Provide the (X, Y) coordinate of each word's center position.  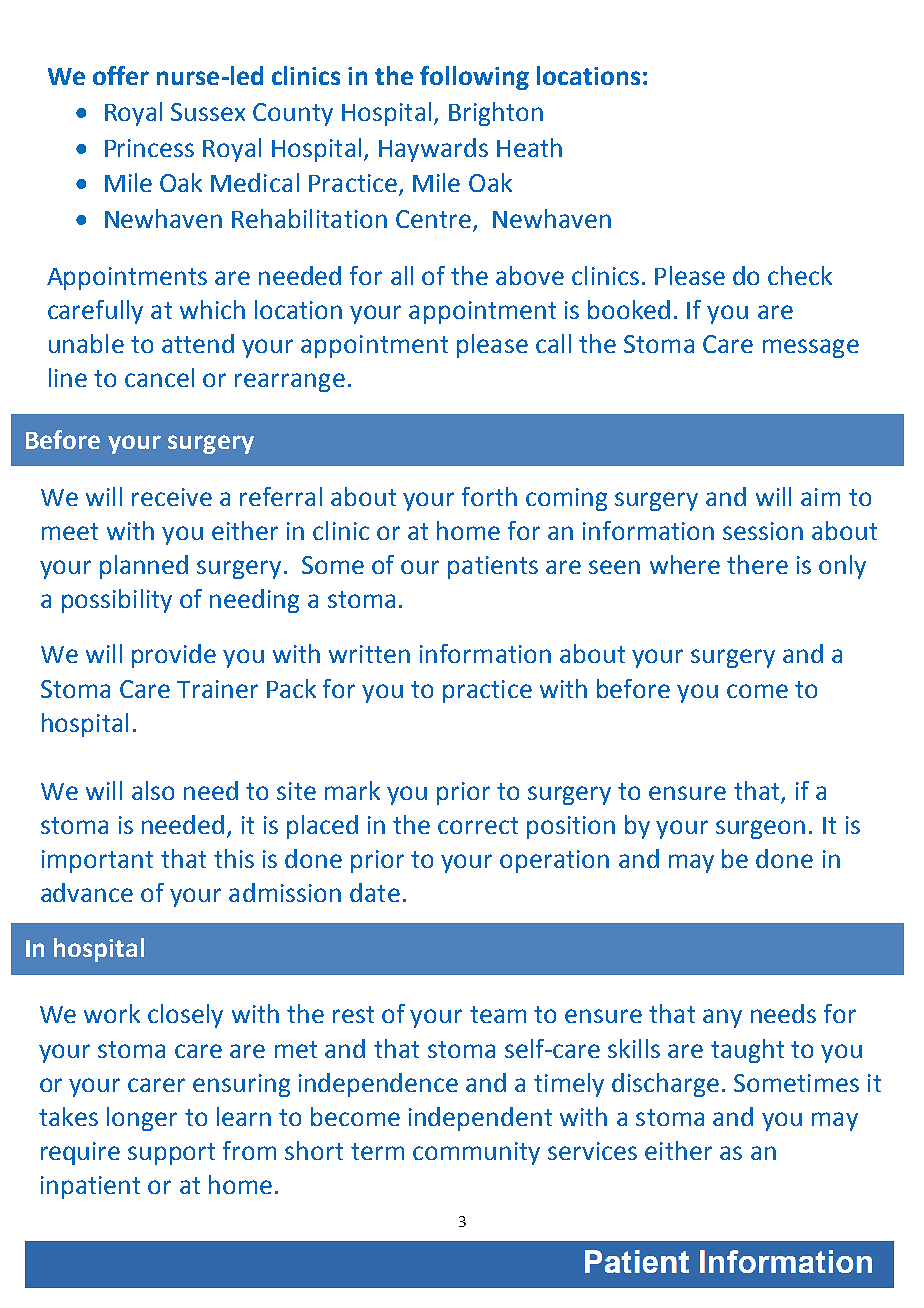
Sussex (208, 112)
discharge (665, 1085)
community (476, 1153)
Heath (529, 147)
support (171, 1154)
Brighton (496, 114)
